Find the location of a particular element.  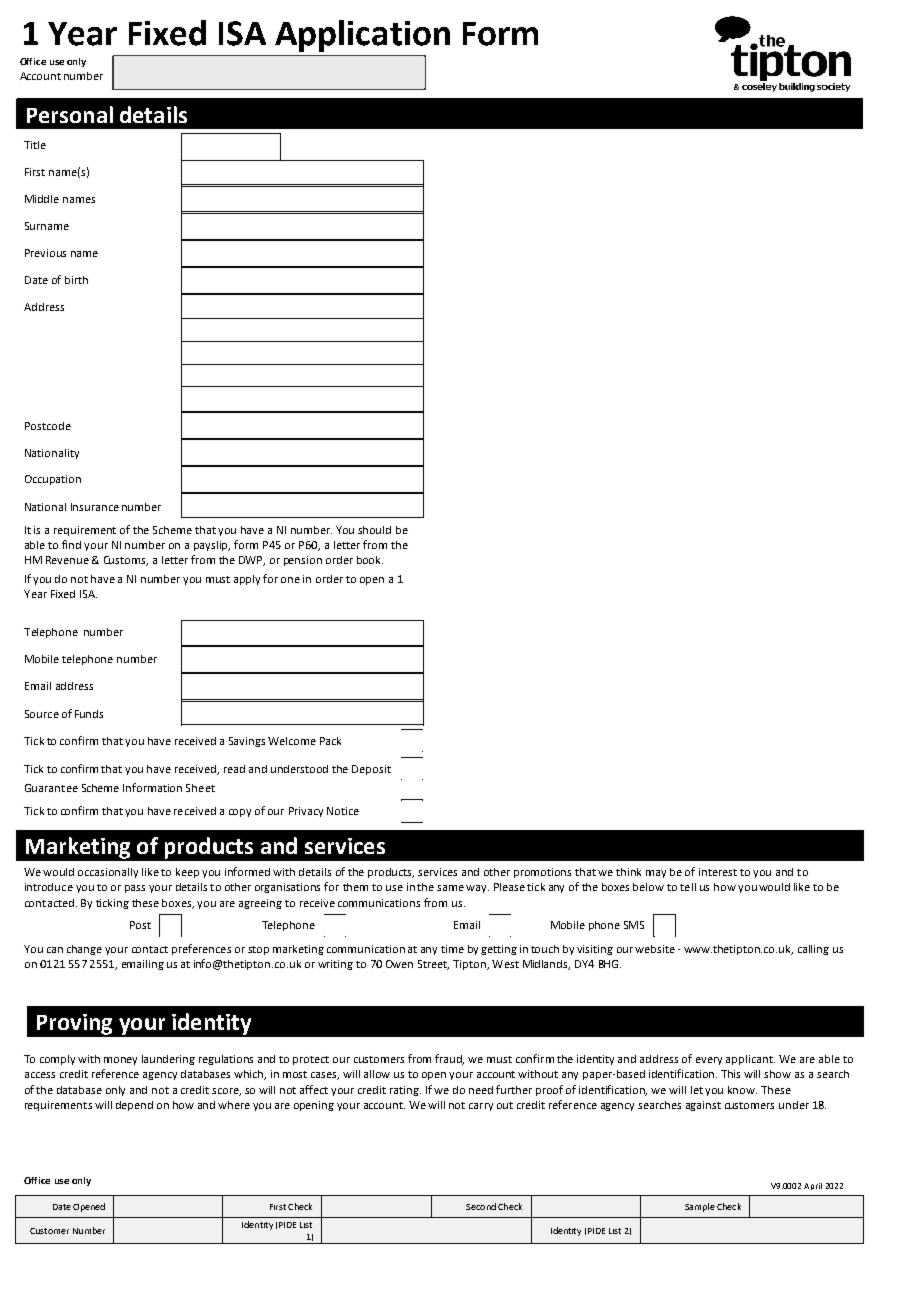

depend is located at coordinates (134, 1106).
